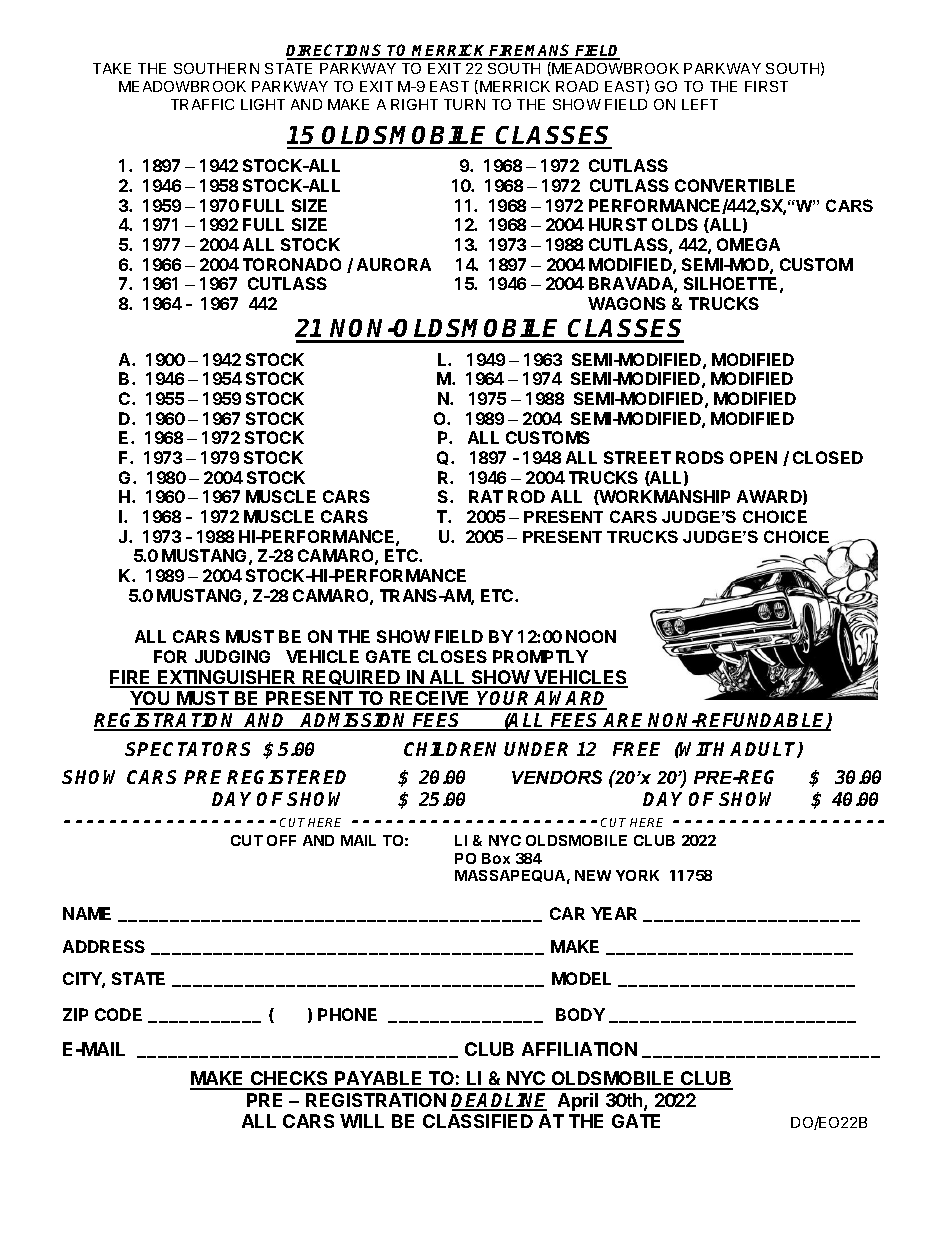 The height and width of the screenshot is (1233, 952). Describe the element at coordinates (627, 303) in the screenshot. I see `WAGONS` at that location.
